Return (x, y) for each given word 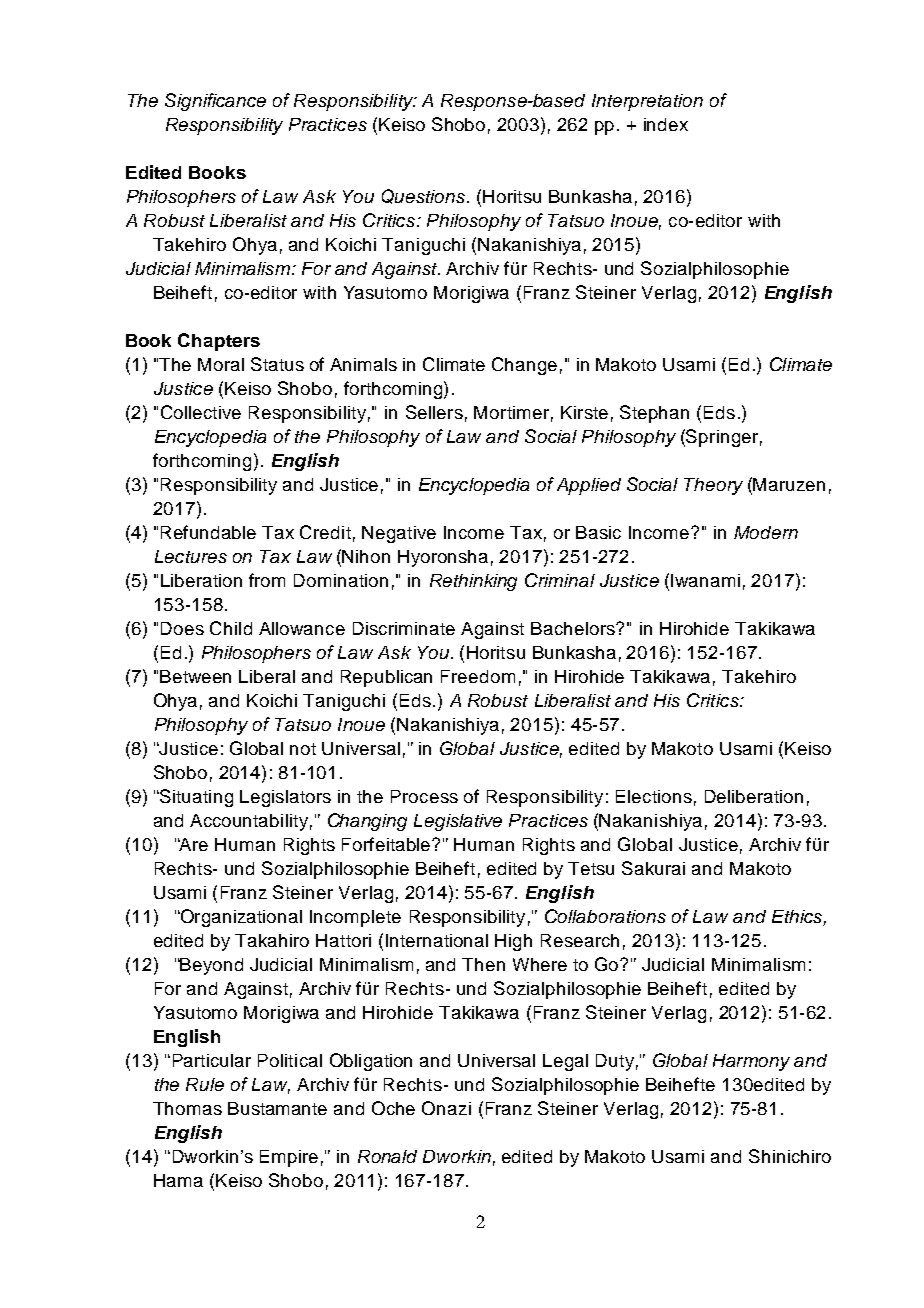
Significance (215, 102)
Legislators (285, 798)
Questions (425, 196)
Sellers (434, 412)
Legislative (458, 822)
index (666, 124)
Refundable (208, 532)
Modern (766, 532)
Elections (654, 796)
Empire (289, 1158)
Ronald (387, 1156)
